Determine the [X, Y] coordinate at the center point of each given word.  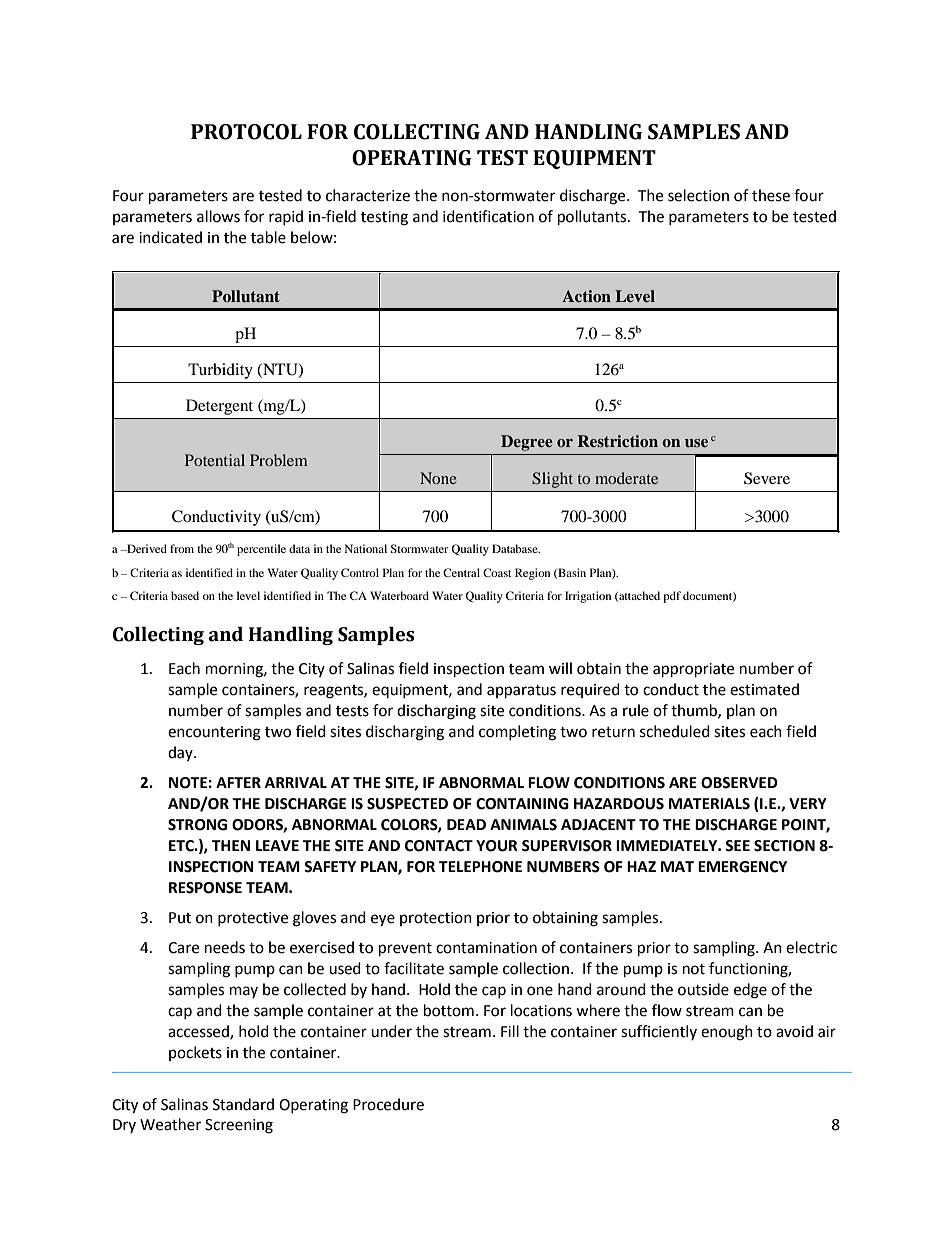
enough [727, 1033]
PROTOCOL [246, 132]
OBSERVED [739, 783]
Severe [767, 478]
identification [488, 216]
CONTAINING [522, 804]
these [771, 195]
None [438, 478]
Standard [243, 1104]
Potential [215, 460]
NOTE [188, 783]
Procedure [388, 1104]
